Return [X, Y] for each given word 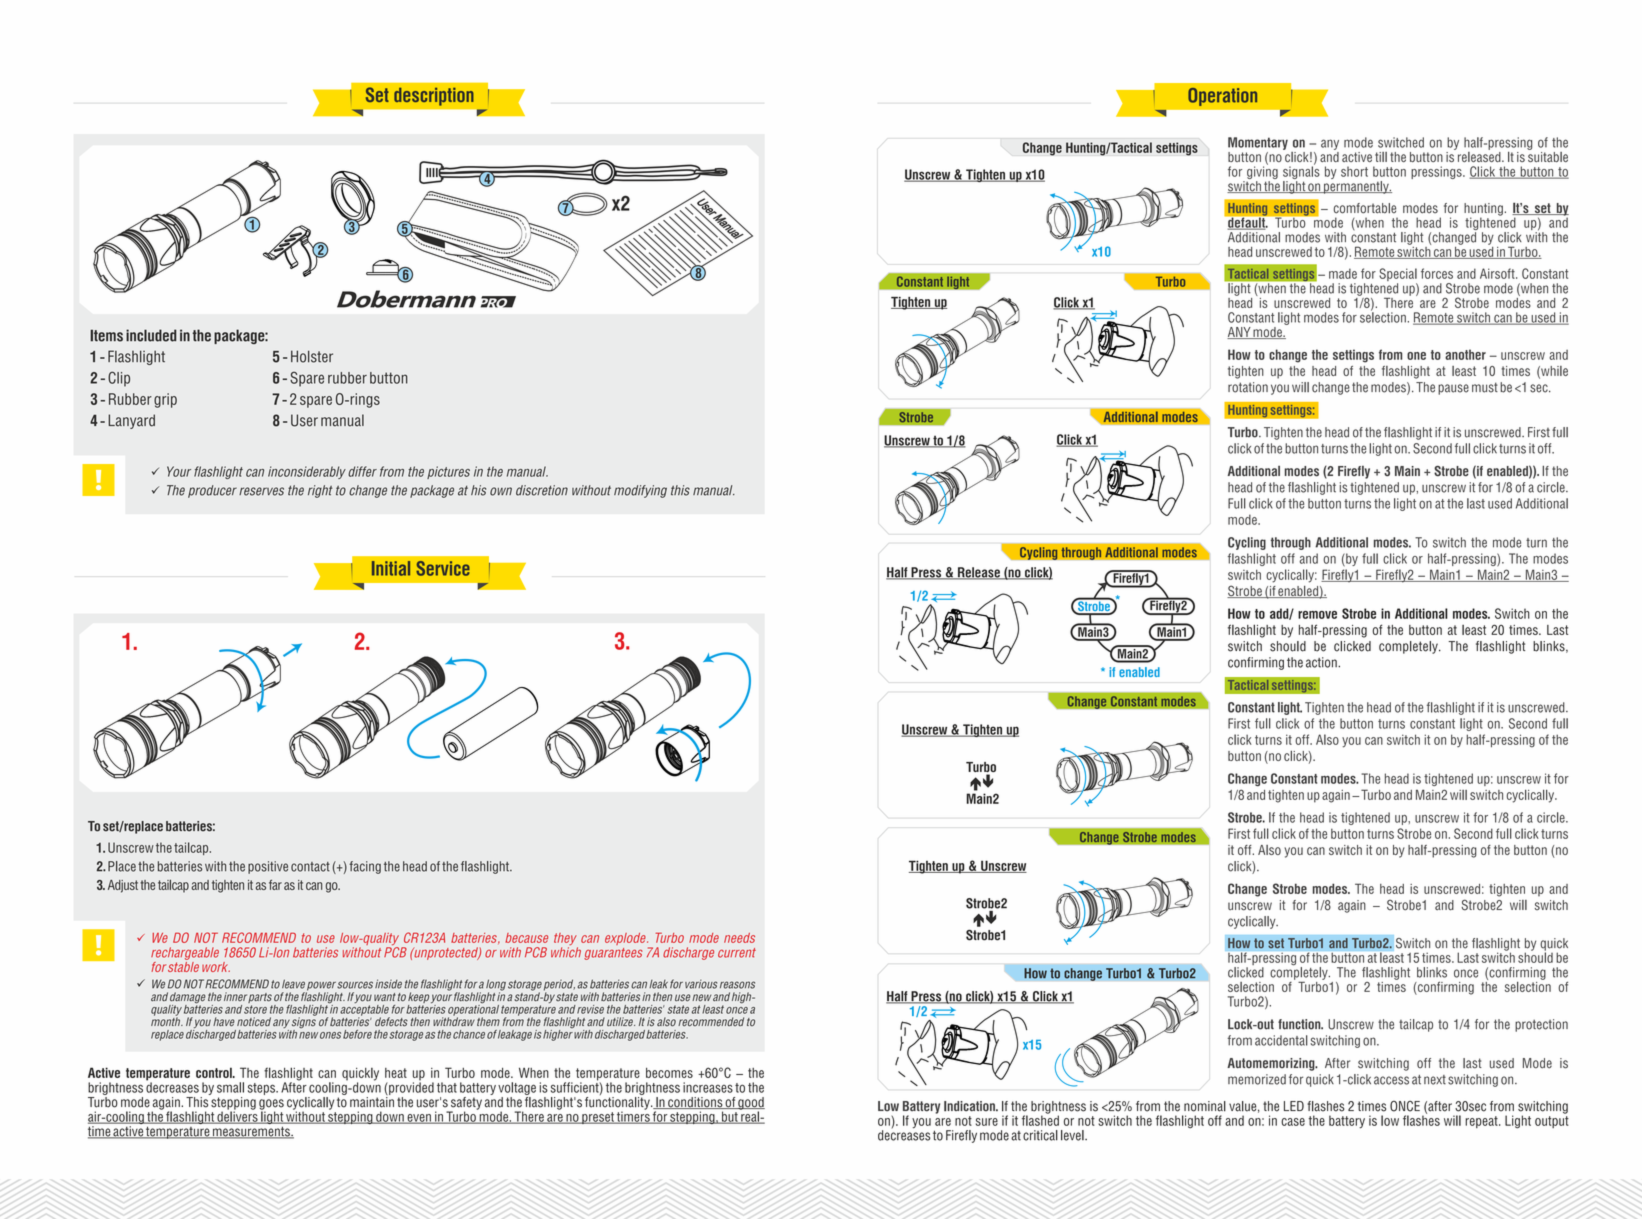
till [1381, 157]
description [434, 97]
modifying [640, 491]
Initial [391, 568]
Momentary [1258, 143]
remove [1317, 615]
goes [271, 1105]
